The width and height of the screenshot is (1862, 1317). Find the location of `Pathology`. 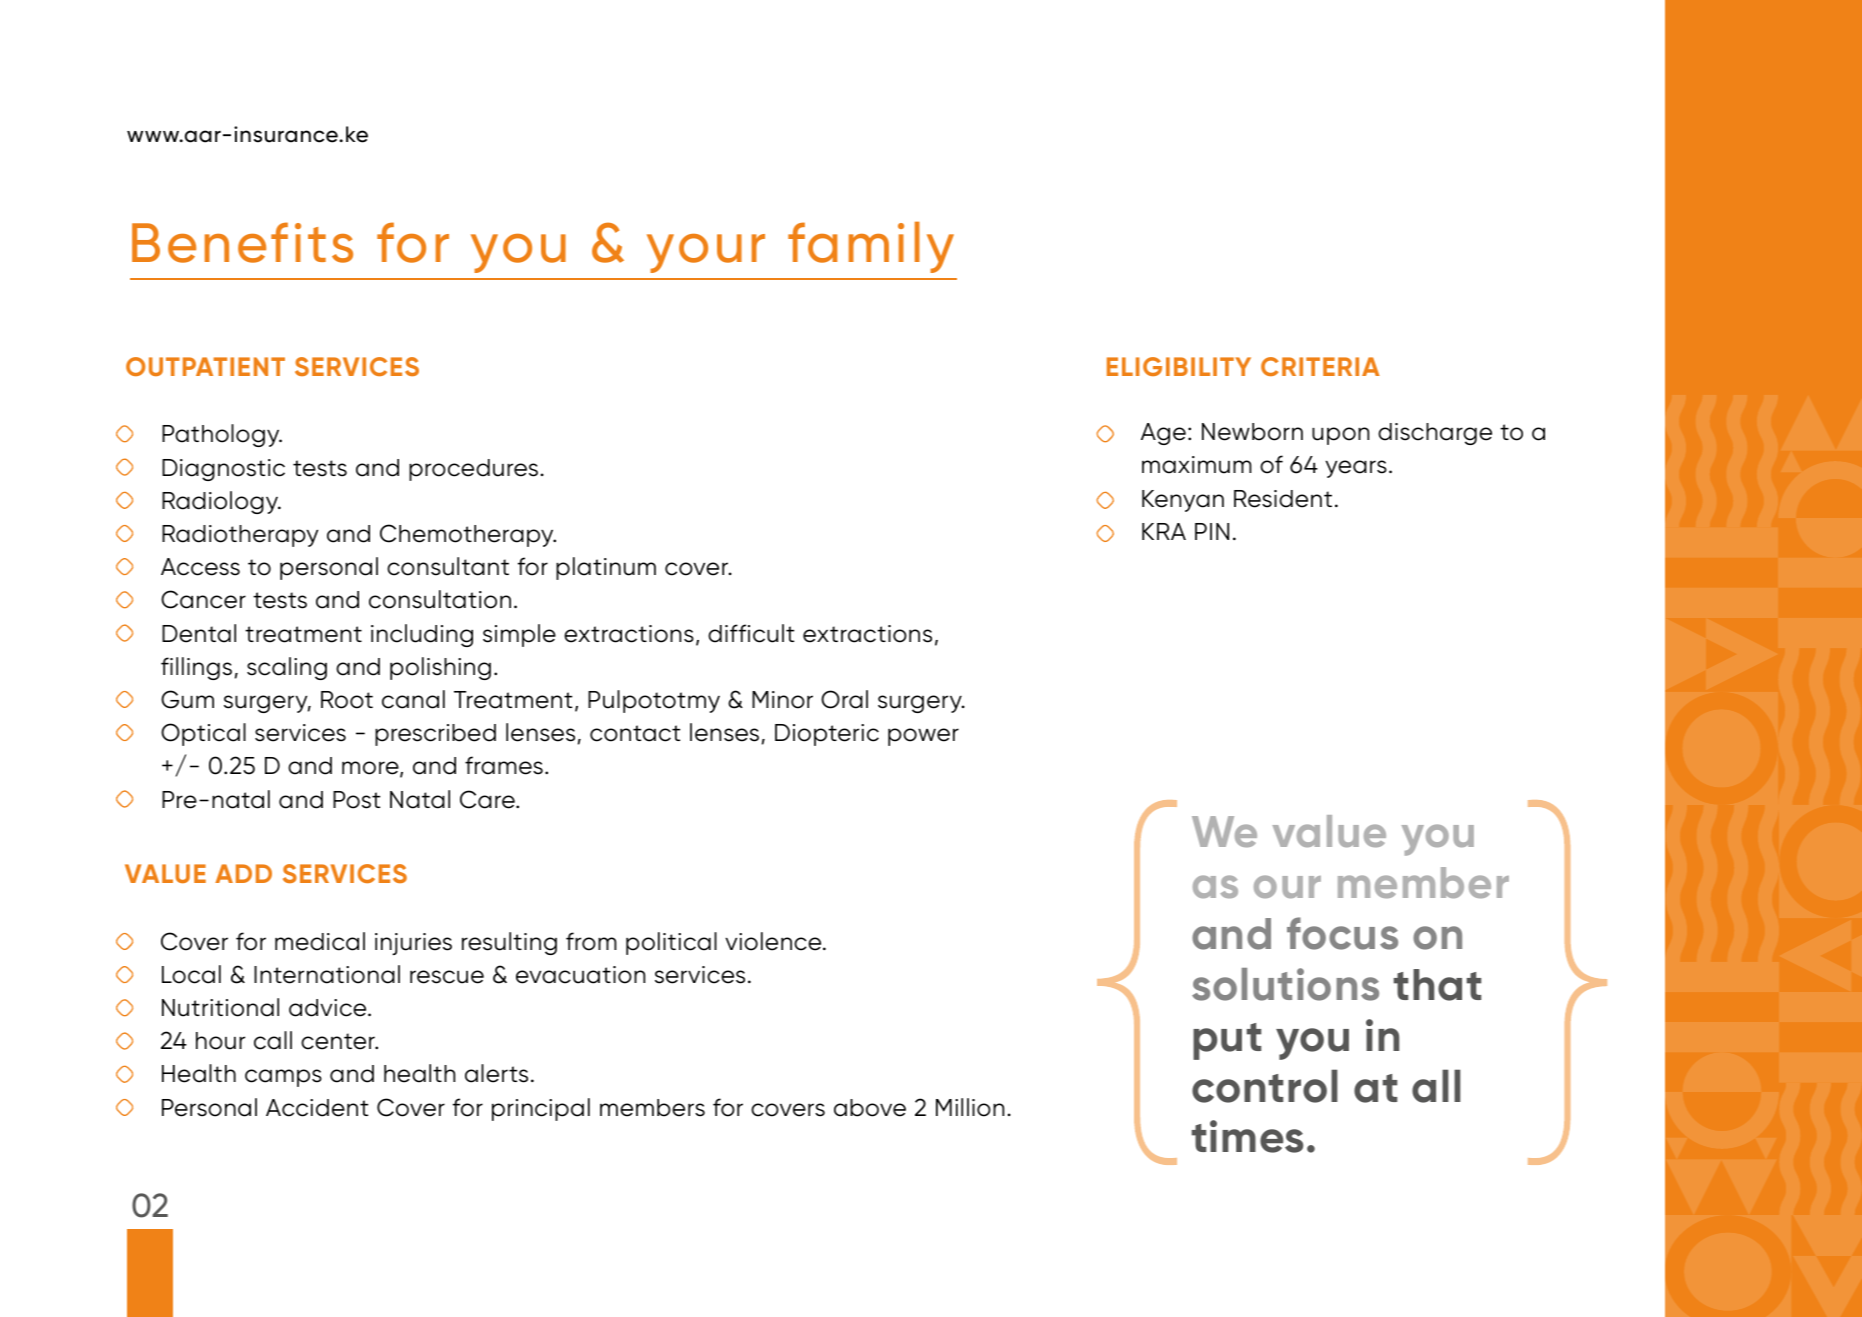

Pathology is located at coordinates (222, 435).
